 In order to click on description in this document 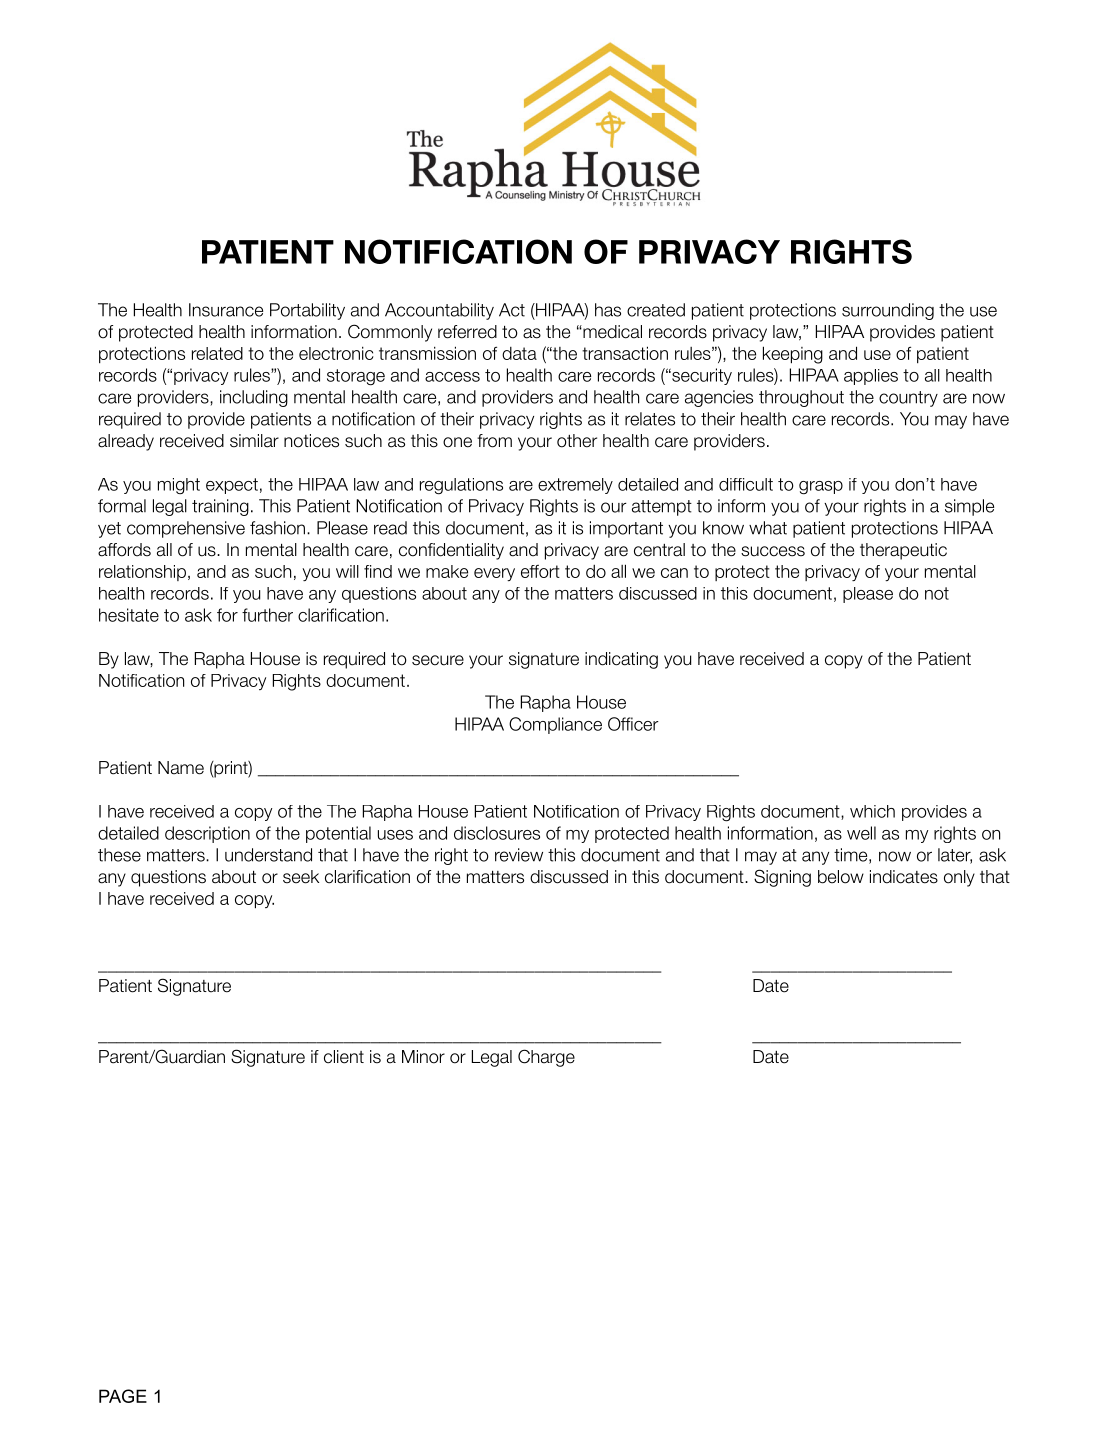, I will do `click(207, 834)`.
